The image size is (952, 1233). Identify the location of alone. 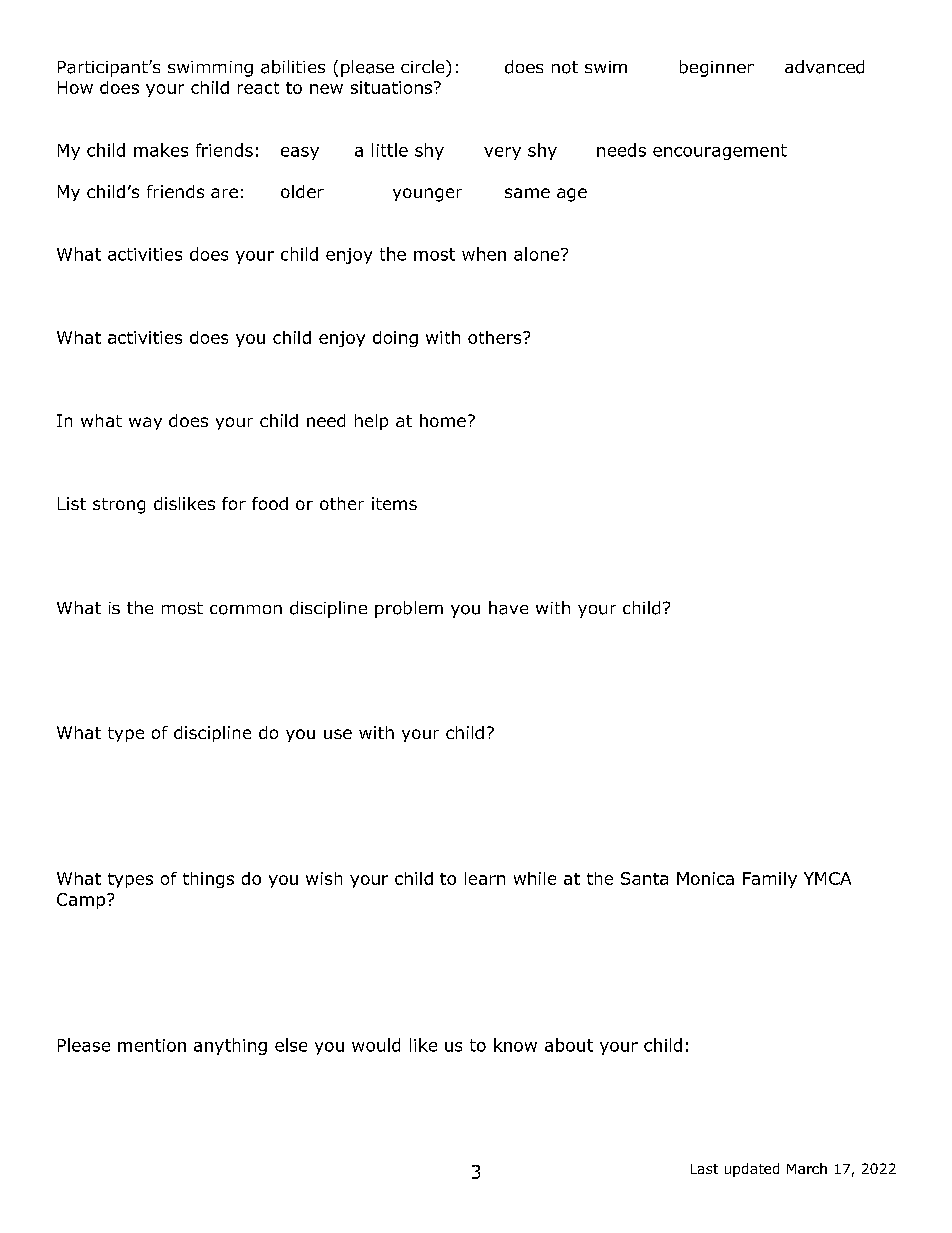
(538, 254).
